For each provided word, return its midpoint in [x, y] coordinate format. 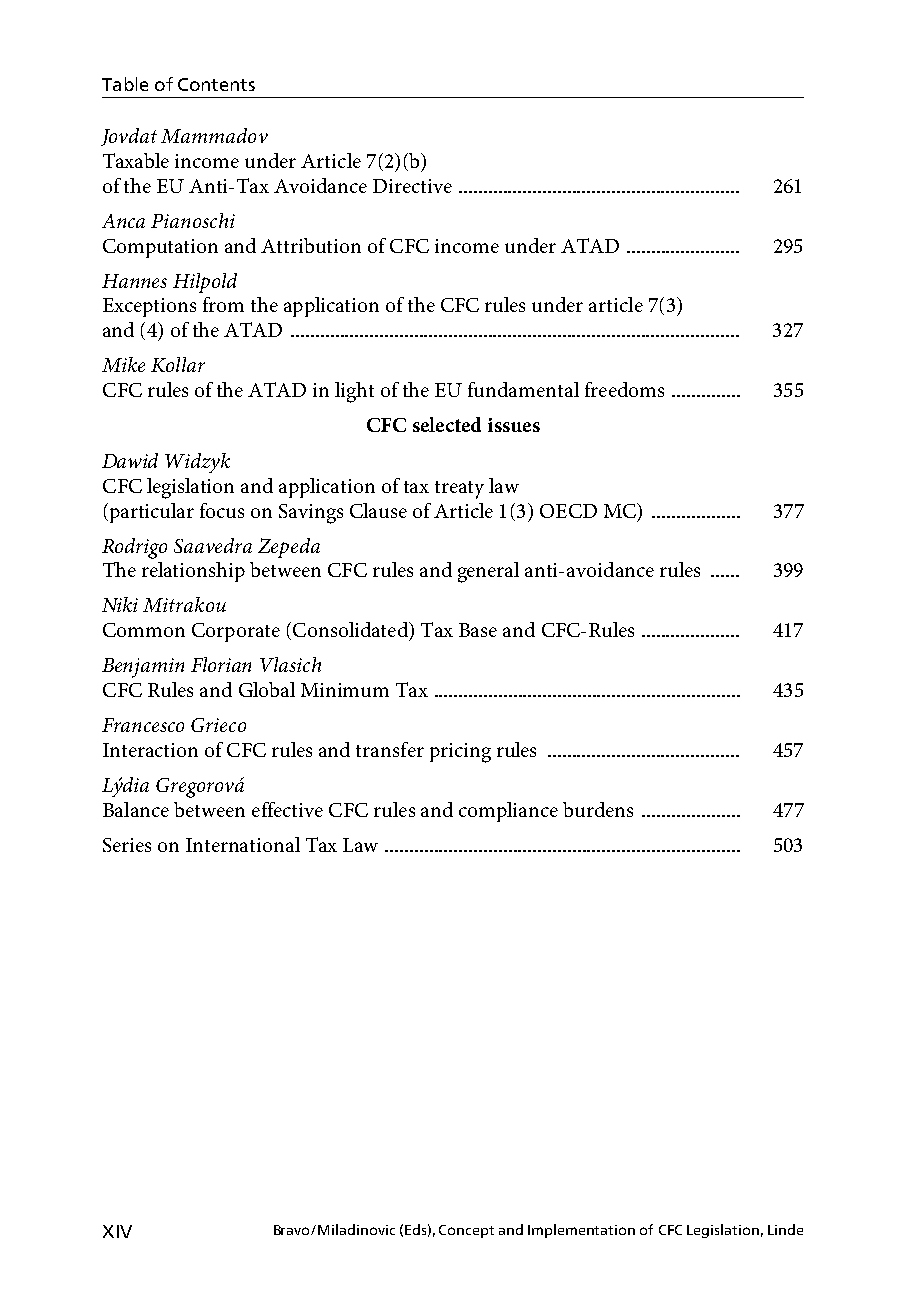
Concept [466, 1231]
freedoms [624, 389]
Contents [216, 84]
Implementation [581, 1231]
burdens [598, 809]
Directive [412, 186]
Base [478, 630]
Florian [221, 664]
